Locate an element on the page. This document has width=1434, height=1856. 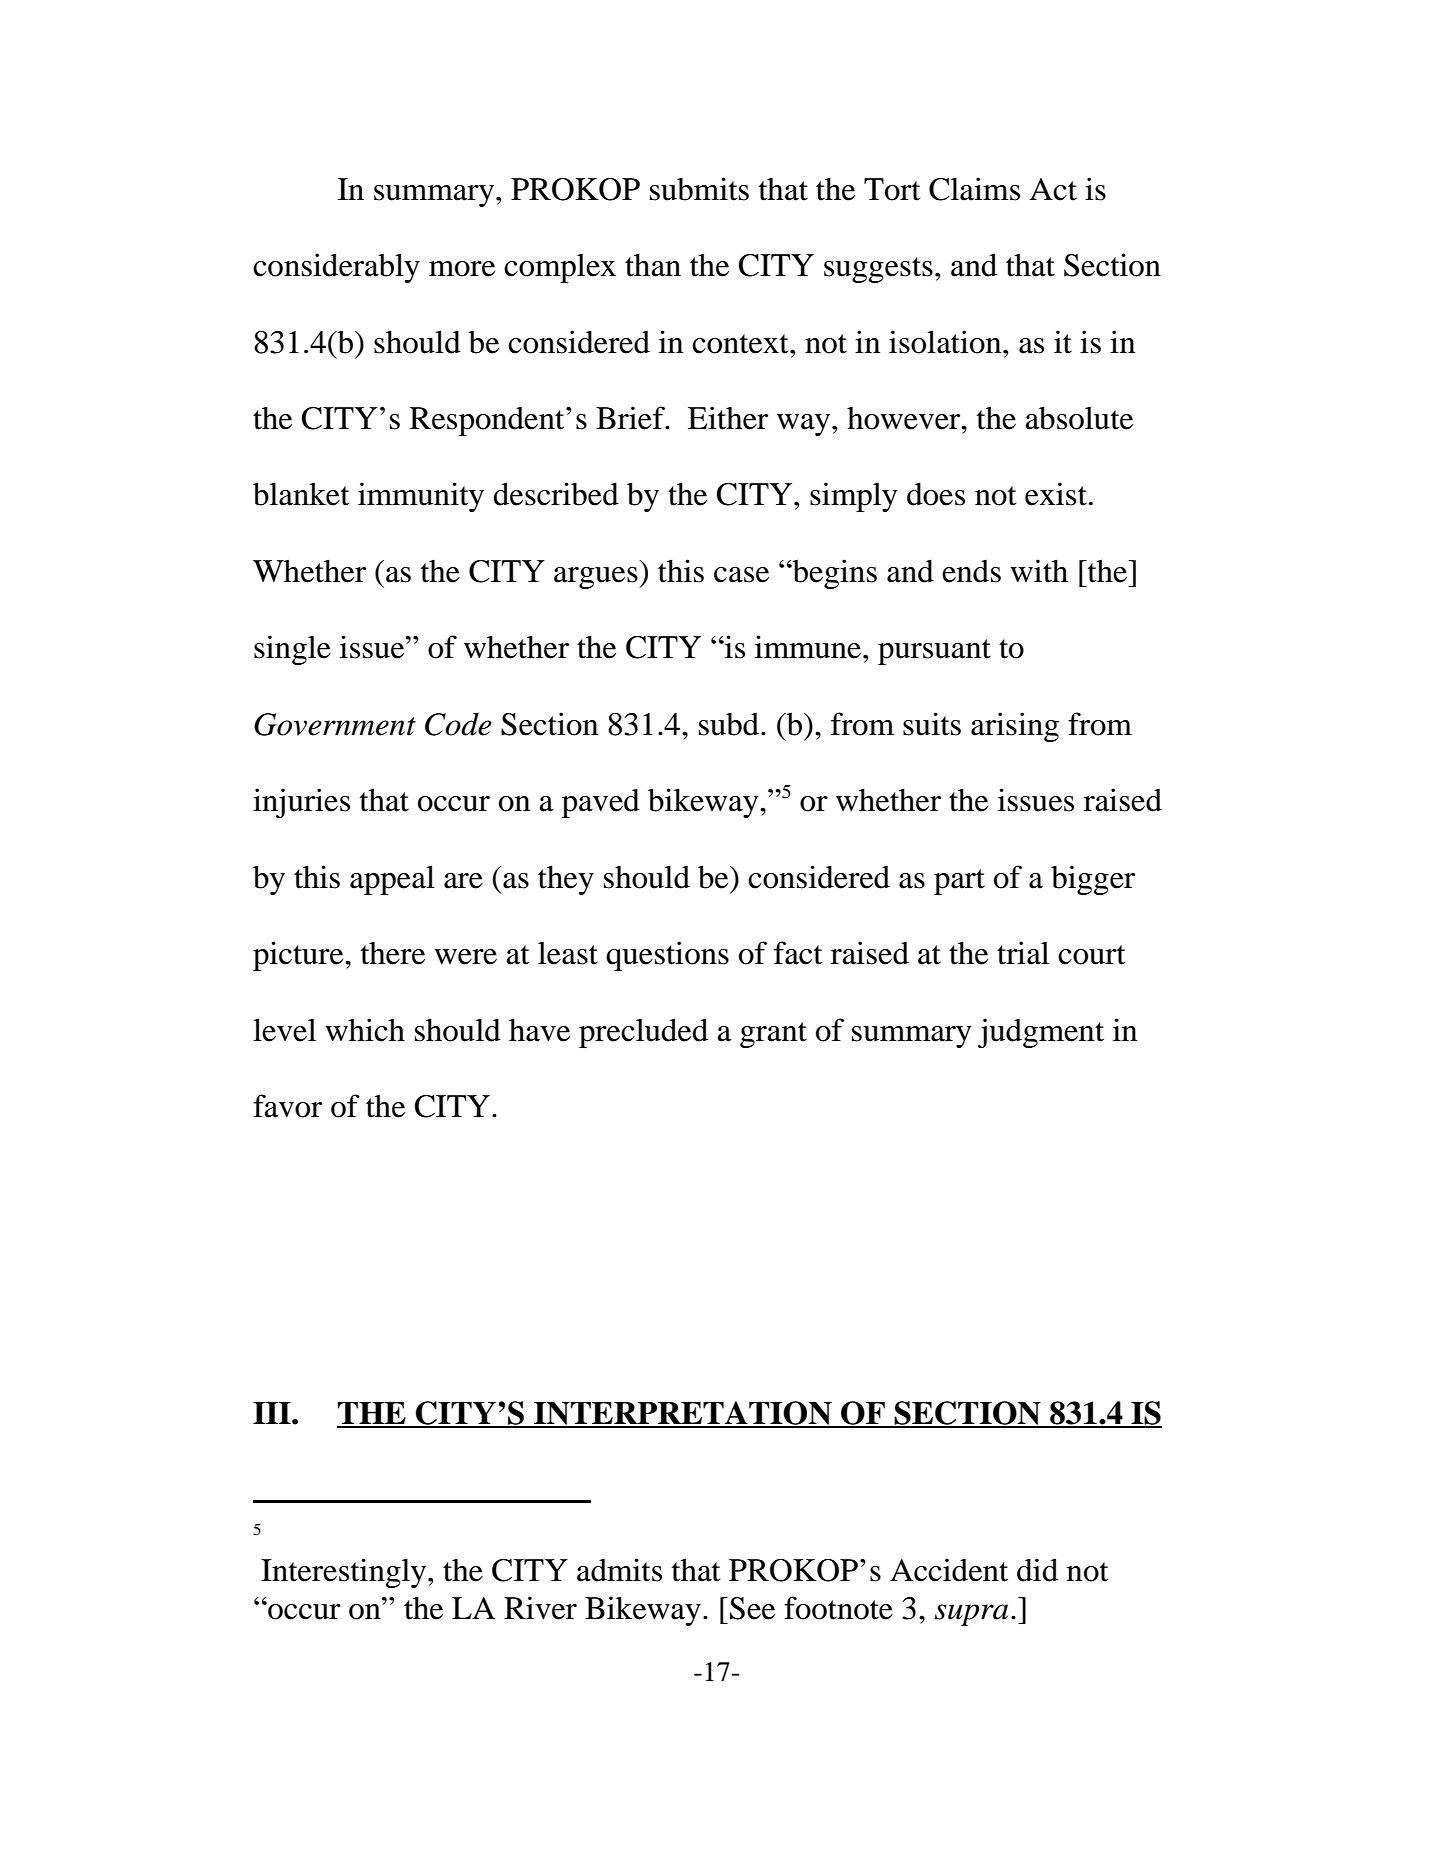
did is located at coordinates (1037, 1570).
